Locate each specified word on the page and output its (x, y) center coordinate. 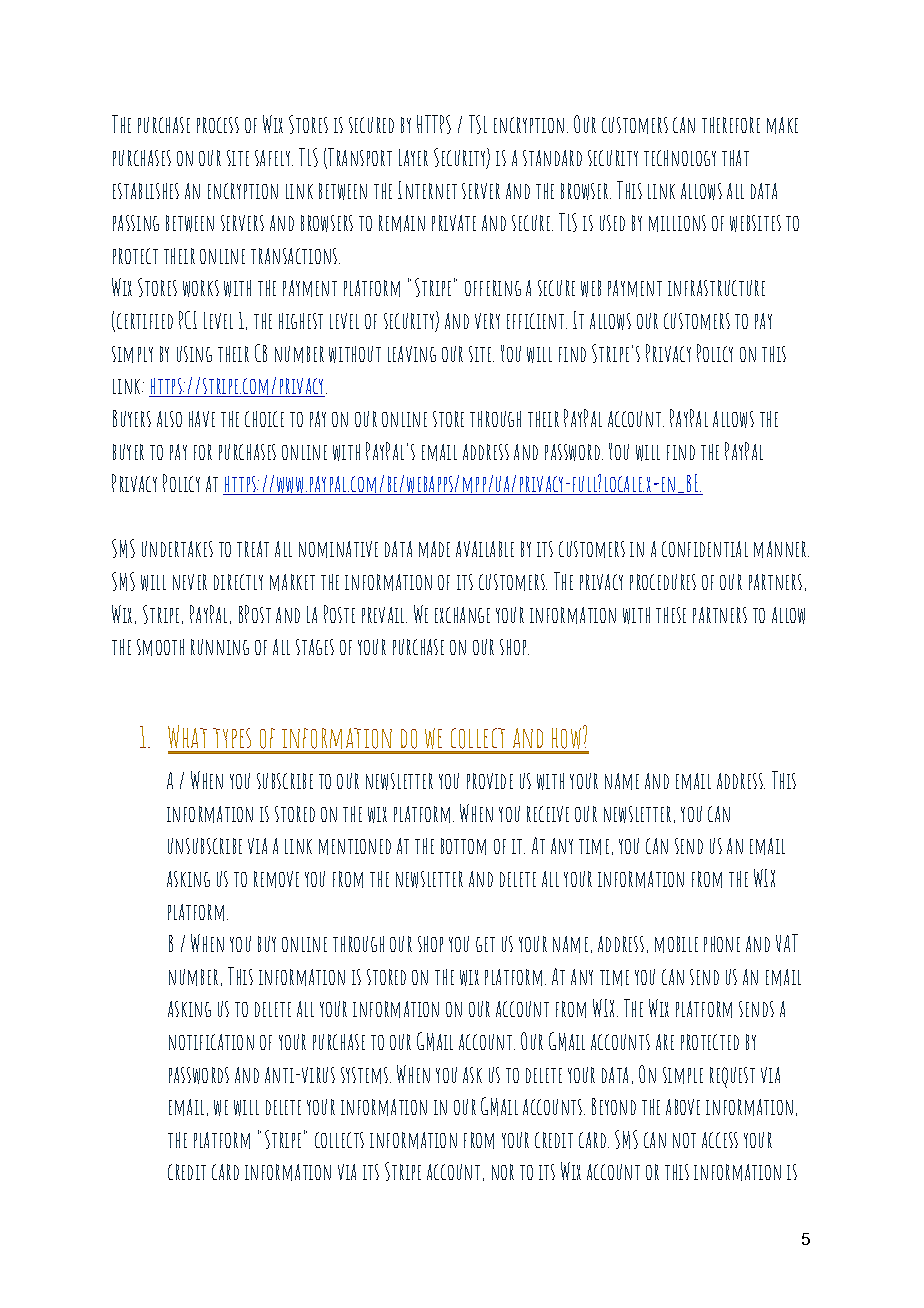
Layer (413, 157)
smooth (160, 647)
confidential (705, 549)
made (434, 549)
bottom (463, 846)
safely (274, 158)
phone (722, 944)
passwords (199, 1075)
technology (680, 158)
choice (264, 419)
